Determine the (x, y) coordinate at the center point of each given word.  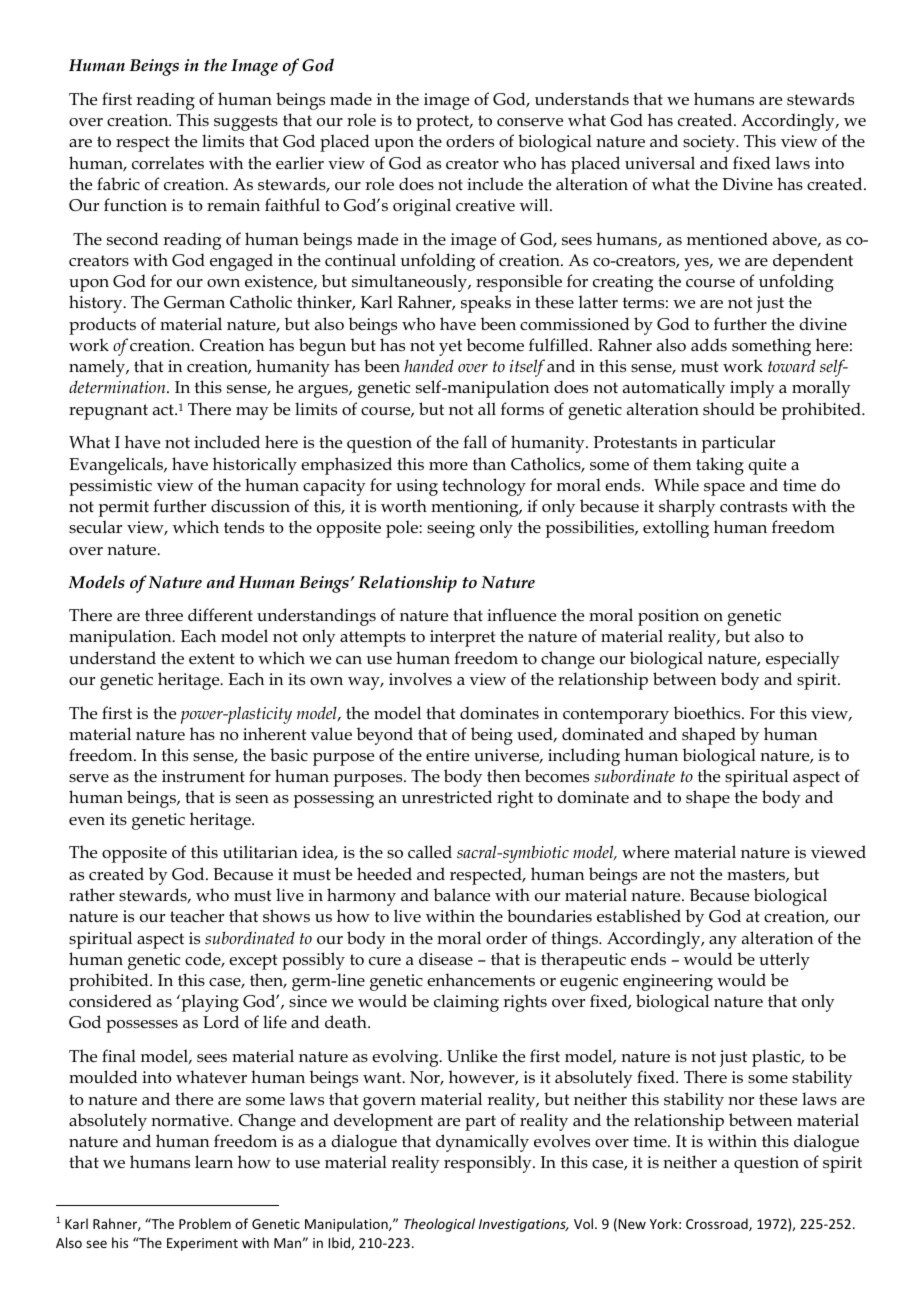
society (710, 143)
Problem (205, 1223)
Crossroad (718, 1224)
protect (444, 123)
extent (212, 659)
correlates (168, 163)
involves (420, 679)
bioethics (708, 713)
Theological (439, 1225)
